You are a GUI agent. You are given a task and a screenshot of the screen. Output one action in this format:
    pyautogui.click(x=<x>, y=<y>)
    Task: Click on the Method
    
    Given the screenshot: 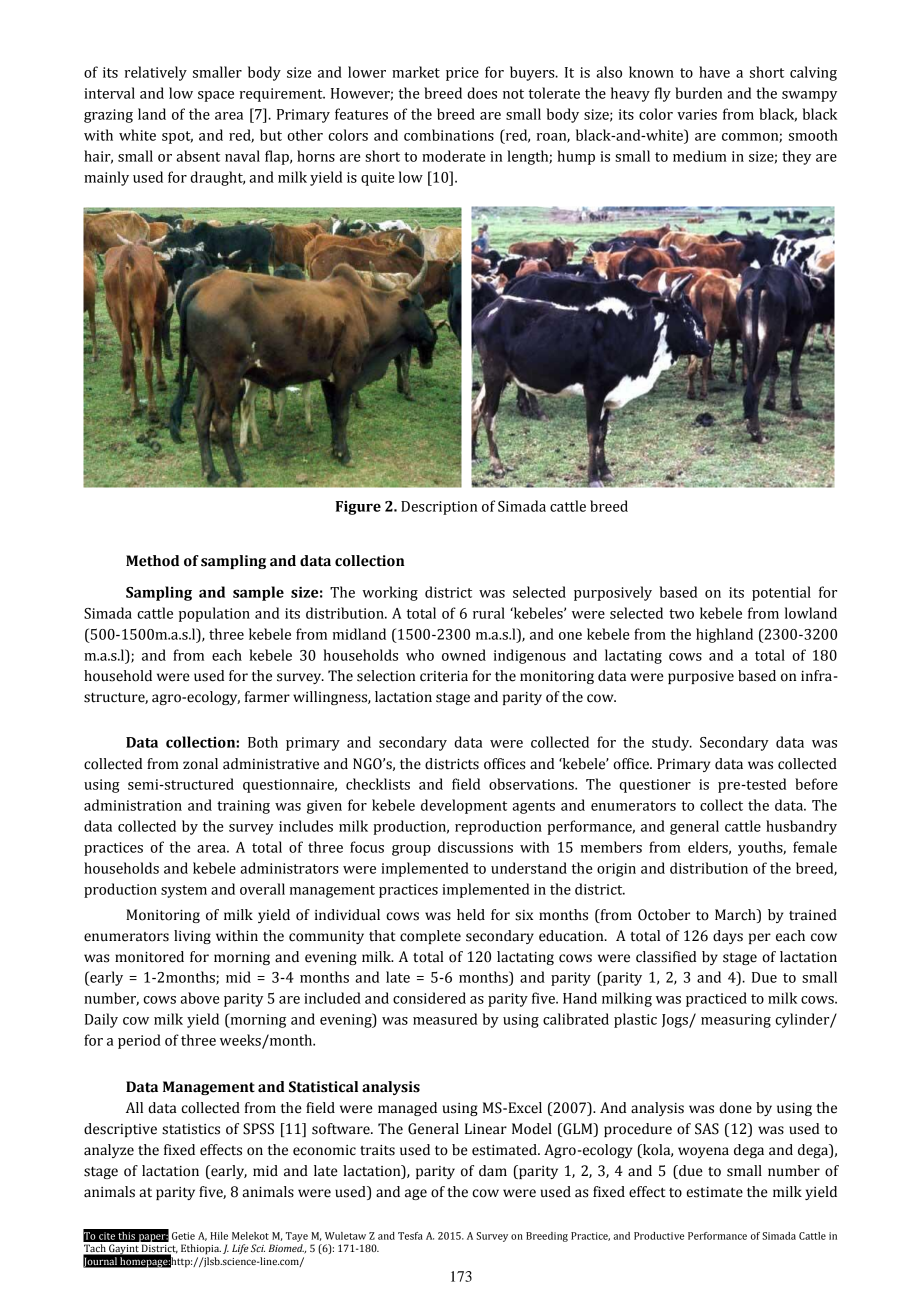 What is the action you would take?
    pyautogui.click(x=152, y=561)
